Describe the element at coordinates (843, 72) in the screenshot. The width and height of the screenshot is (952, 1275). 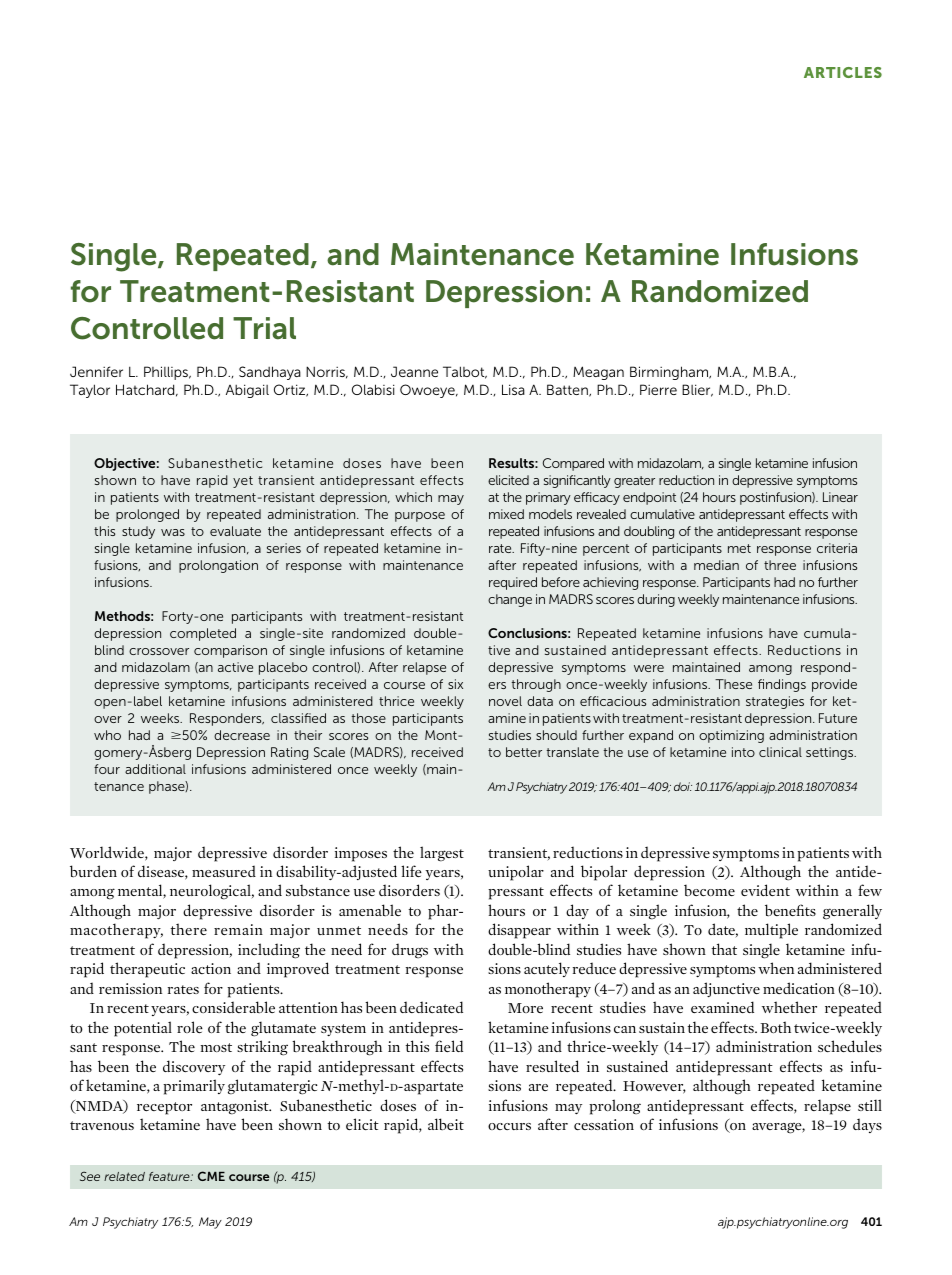
I see `ARTICLES` at that location.
